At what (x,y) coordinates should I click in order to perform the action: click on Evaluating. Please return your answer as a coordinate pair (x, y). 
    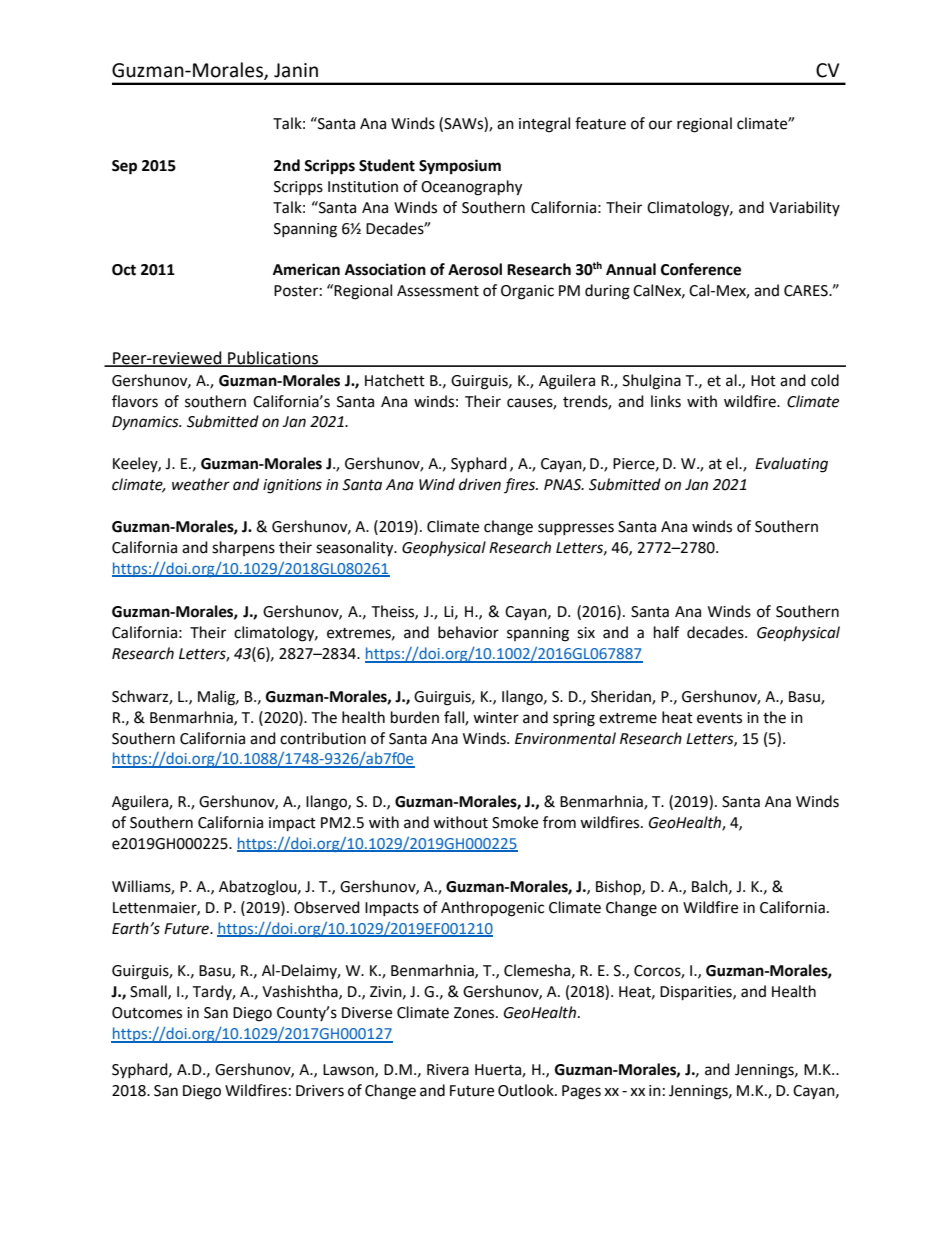
    Looking at the image, I should click on (791, 465).
